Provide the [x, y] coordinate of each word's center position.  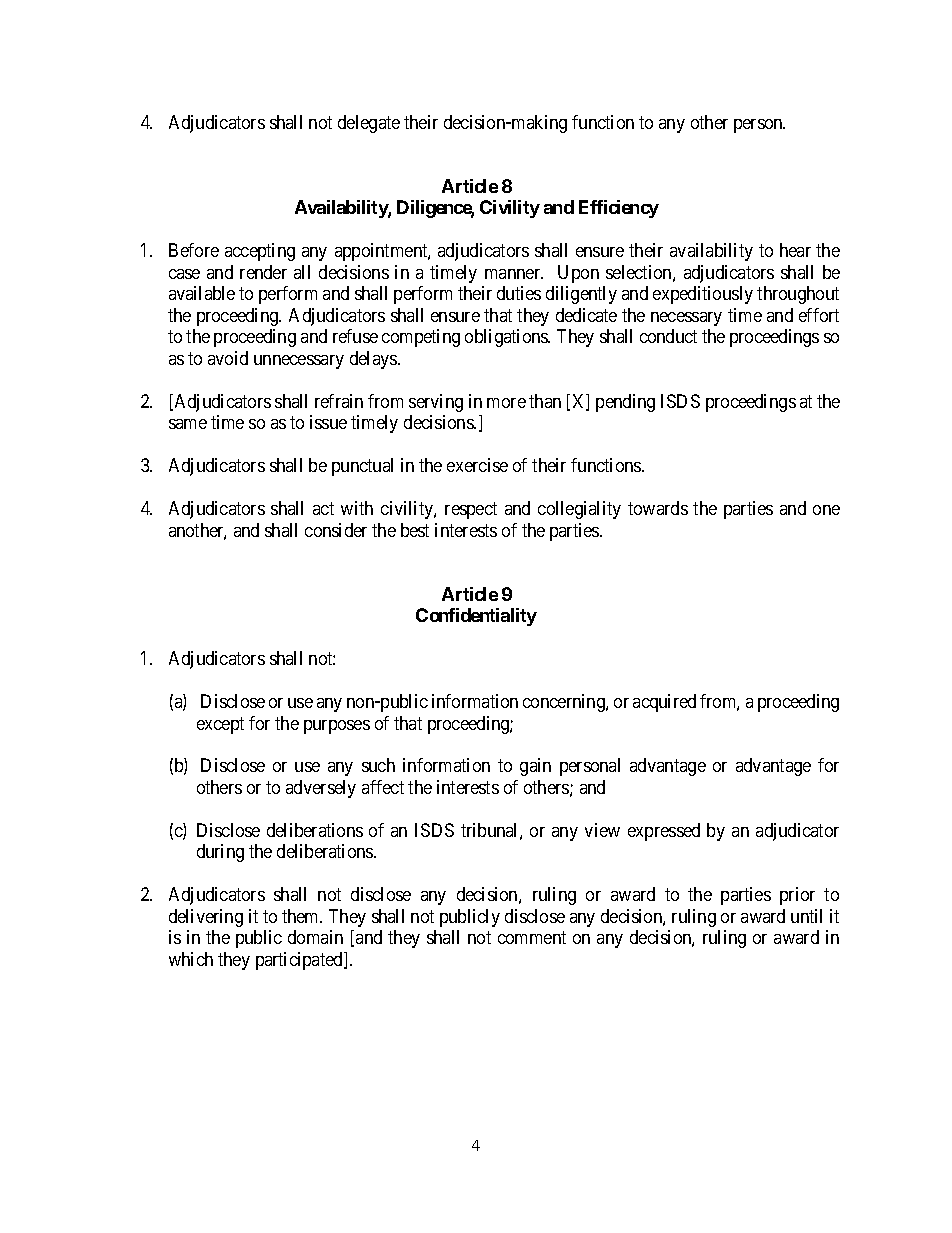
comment [532, 937]
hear [795, 250]
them [302, 916]
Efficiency [619, 209]
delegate [369, 124]
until [806, 916]
